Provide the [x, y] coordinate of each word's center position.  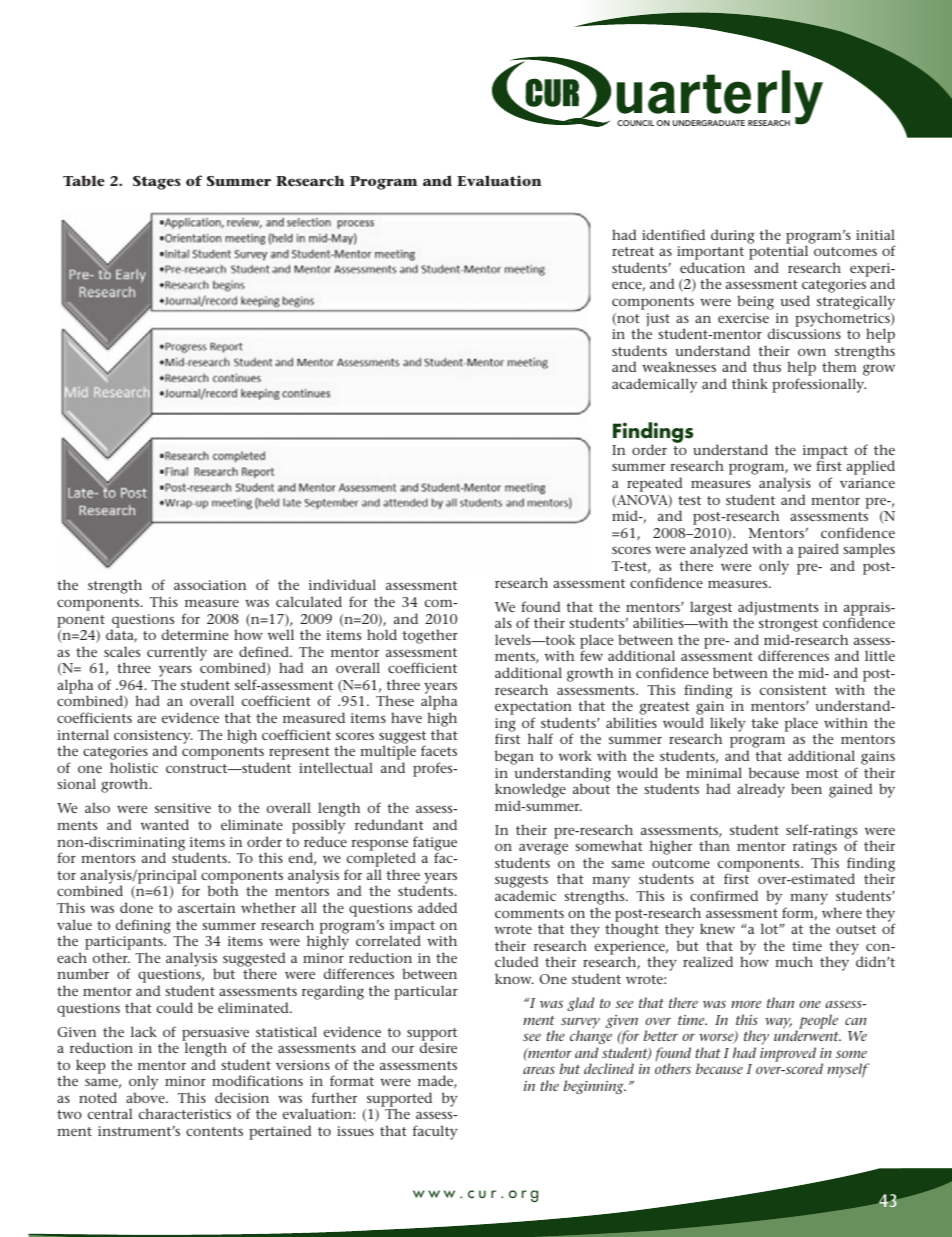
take [764, 722]
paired [818, 550]
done [136, 907]
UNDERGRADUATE [709, 123]
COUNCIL [635, 123]
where [842, 912]
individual [342, 584]
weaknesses [679, 366]
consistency [153, 738]
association [210, 585]
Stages [157, 183]
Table [84, 180]
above [146, 1097]
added [437, 907]
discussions [804, 333]
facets [439, 750]
